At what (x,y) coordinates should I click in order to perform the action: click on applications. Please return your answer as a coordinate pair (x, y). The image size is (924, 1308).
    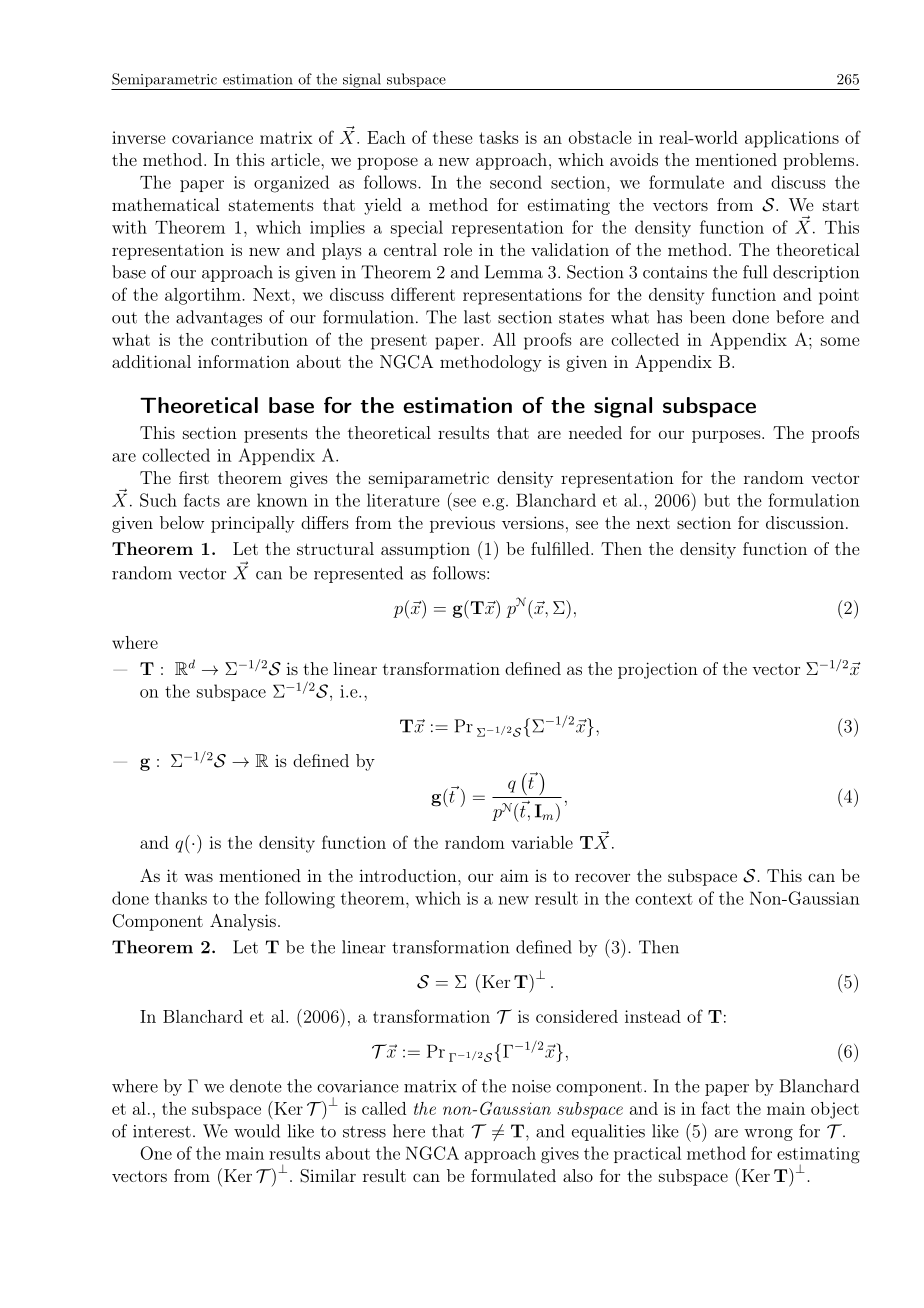
    Looking at the image, I should click on (792, 139).
